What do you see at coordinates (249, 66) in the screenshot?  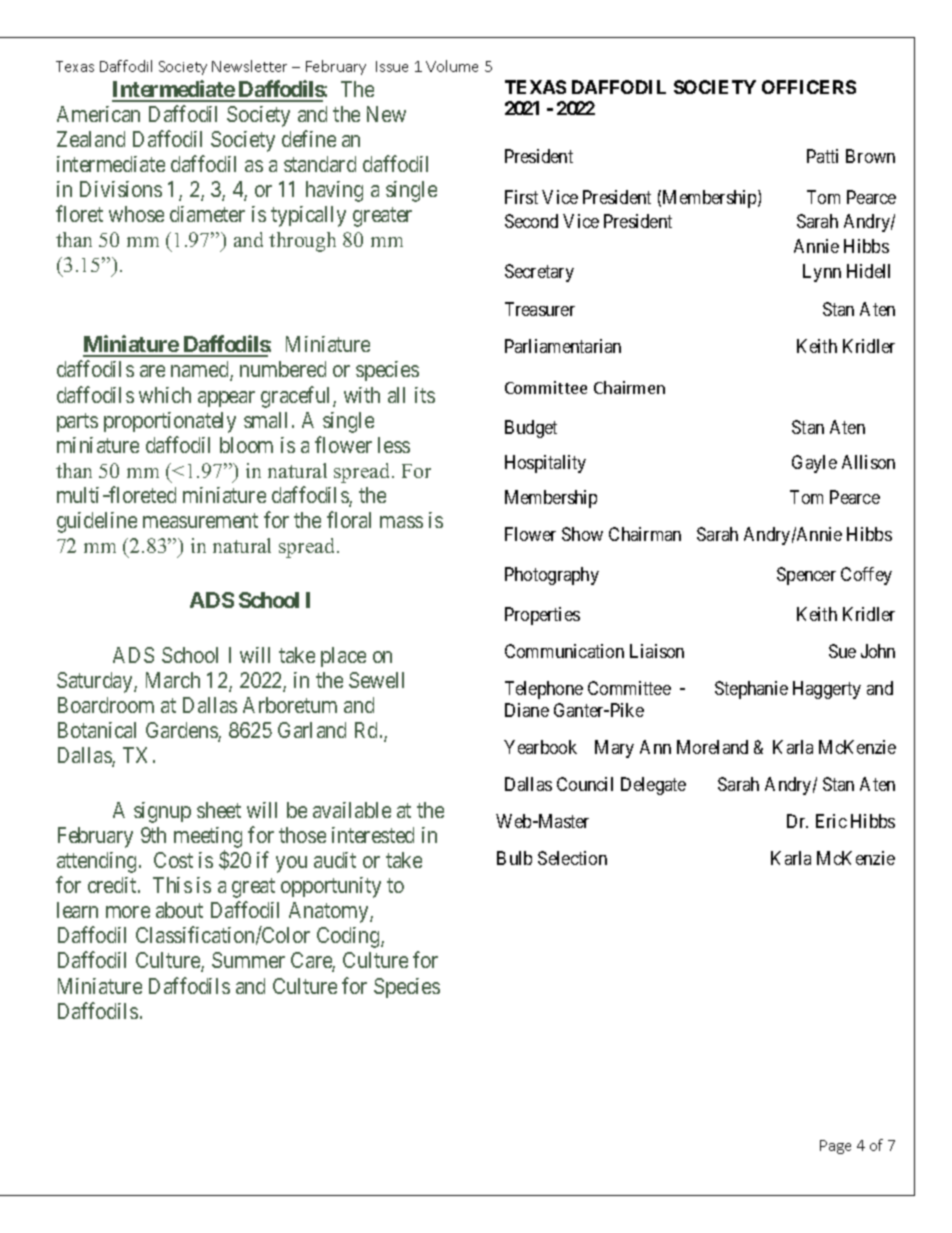 I see `Newsletter` at bounding box center [249, 66].
